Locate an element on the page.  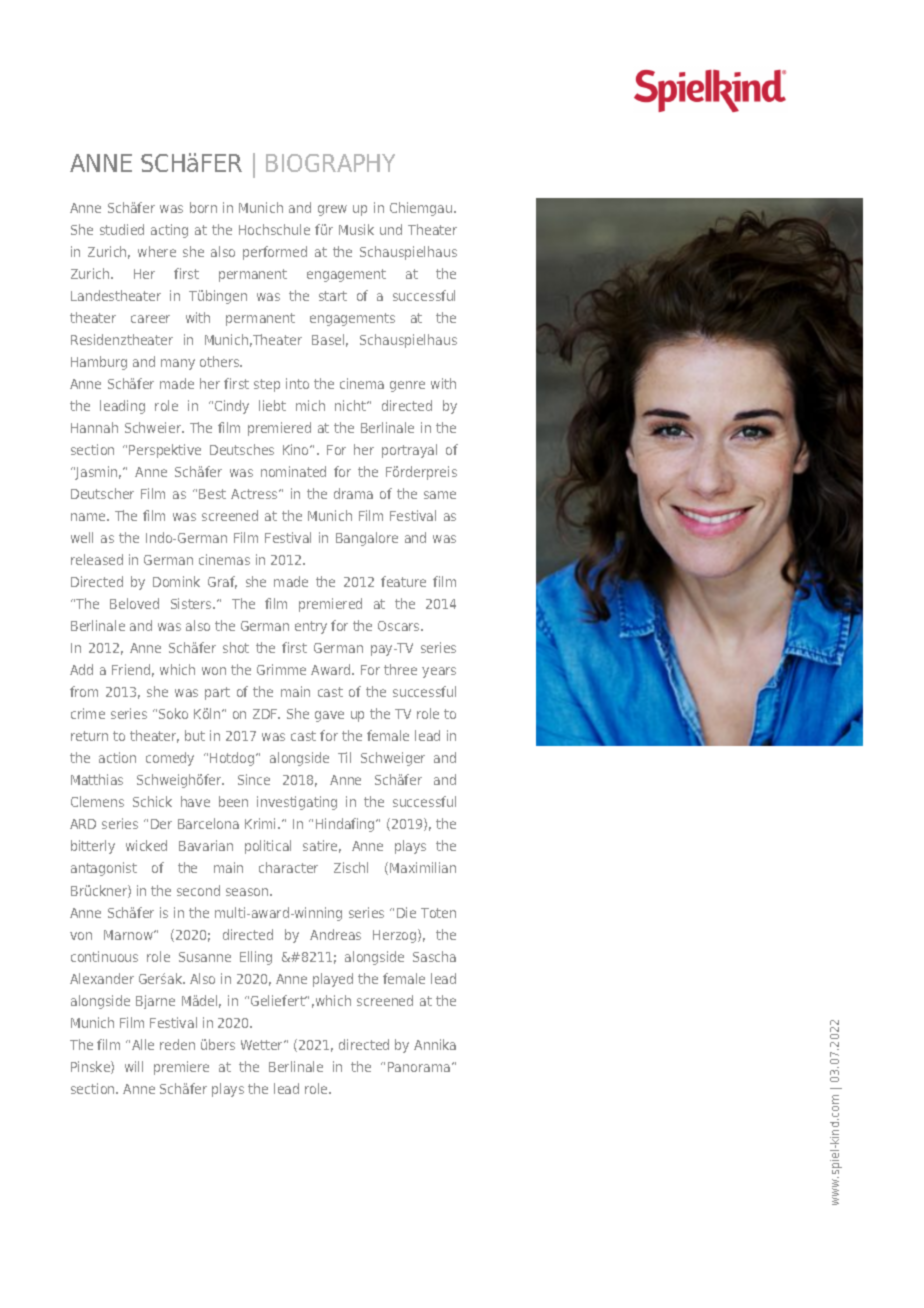
Maximilian is located at coordinates (423, 867).
